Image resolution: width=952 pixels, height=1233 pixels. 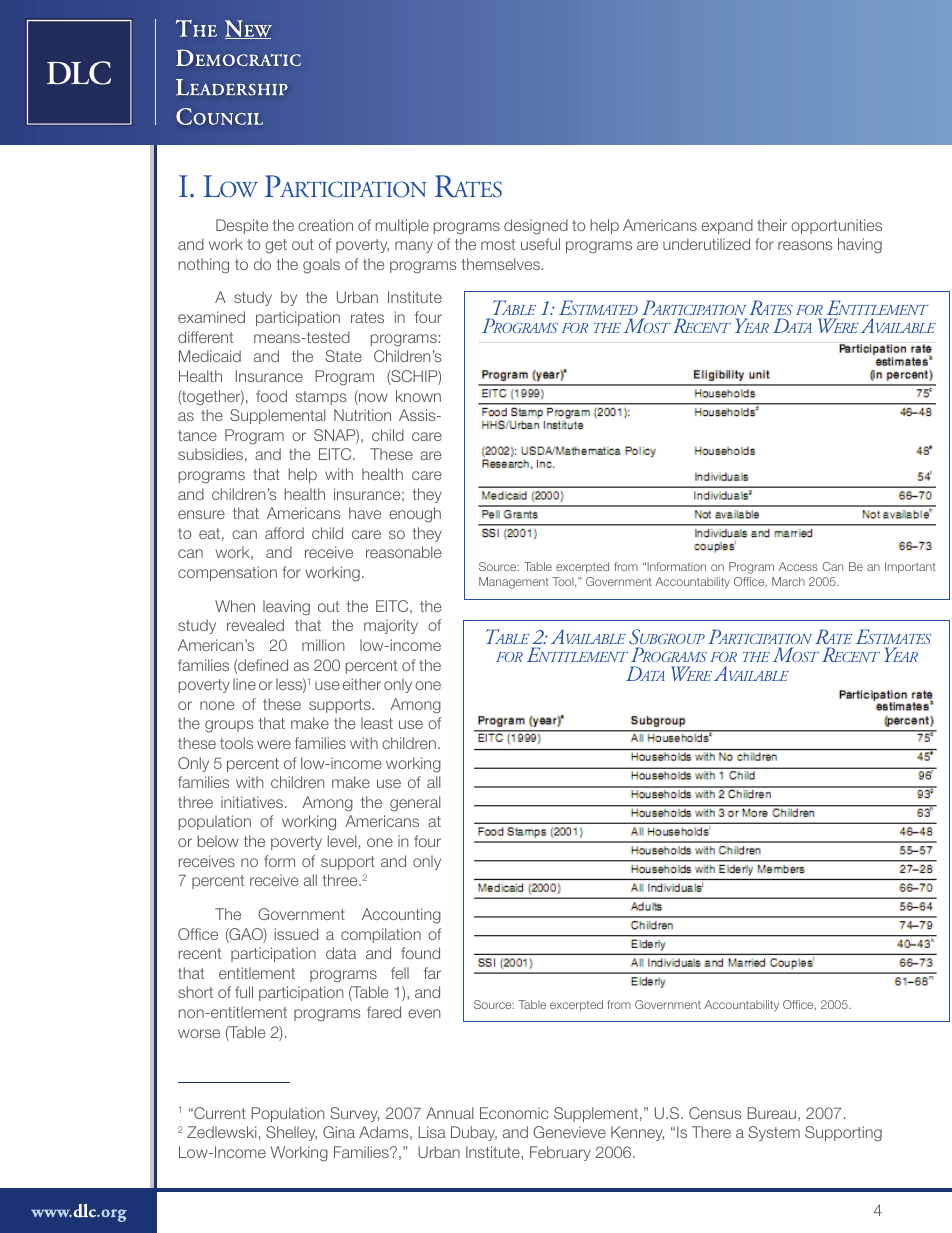 I want to click on afford, so click(x=284, y=533).
